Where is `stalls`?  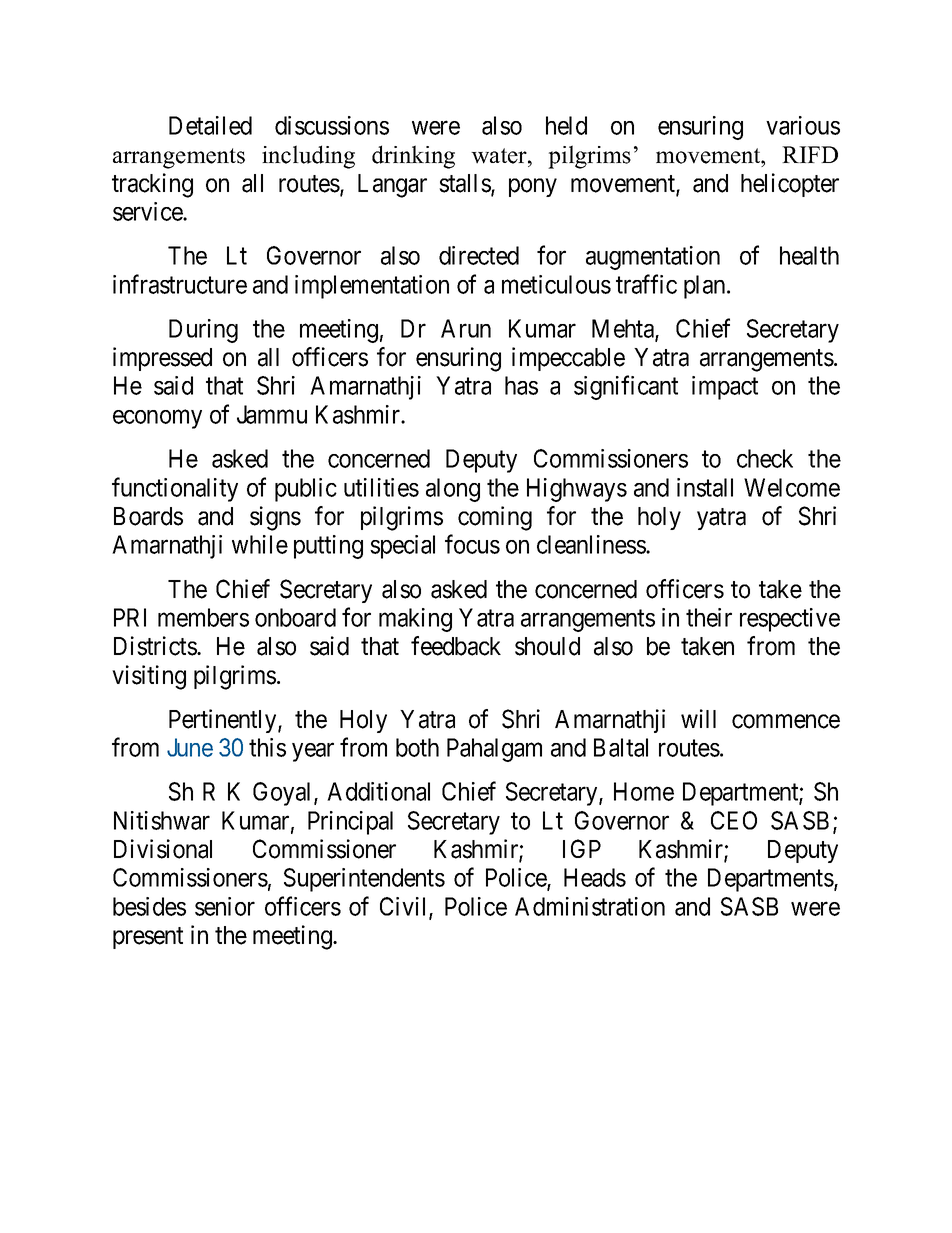
stalls is located at coordinates (465, 184).
